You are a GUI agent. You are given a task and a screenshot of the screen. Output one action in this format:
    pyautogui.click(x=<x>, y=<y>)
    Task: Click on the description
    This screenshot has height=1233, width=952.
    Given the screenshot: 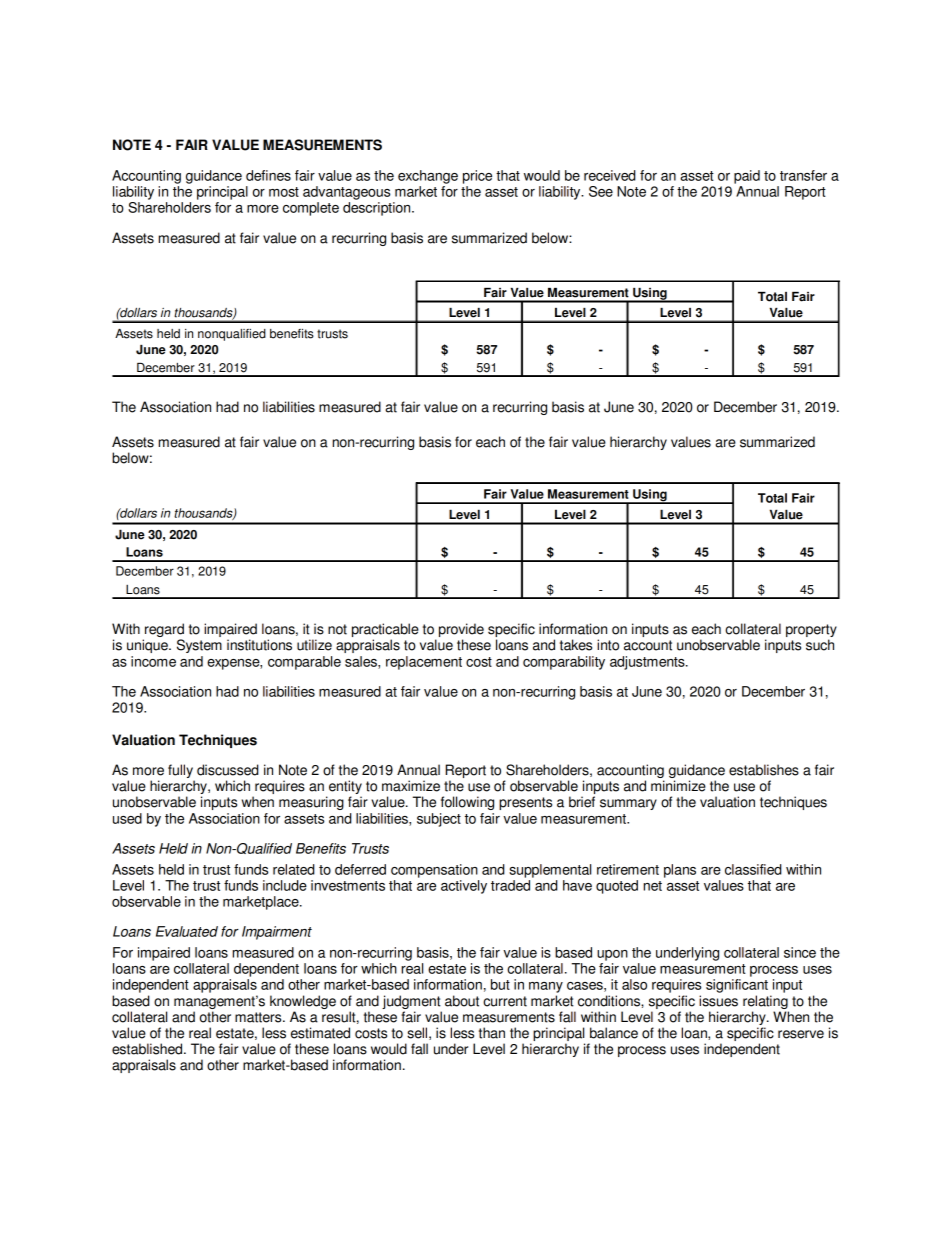 What is the action you would take?
    pyautogui.click(x=378, y=209)
